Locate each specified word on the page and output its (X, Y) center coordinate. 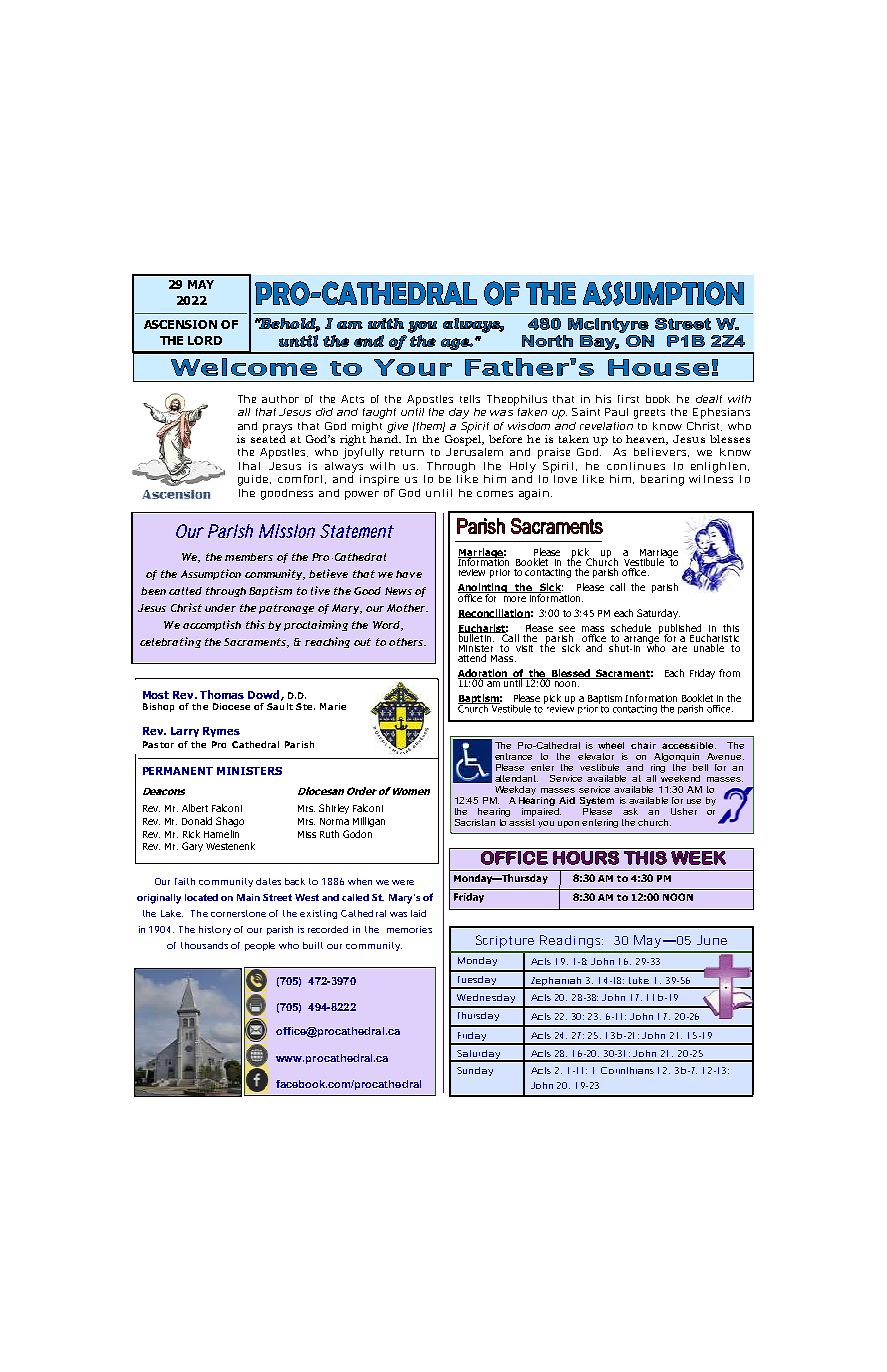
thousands (204, 945)
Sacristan (475, 822)
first (628, 399)
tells (470, 399)
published (680, 630)
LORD (205, 340)
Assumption (211, 574)
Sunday (475, 1071)
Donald (197, 821)
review (472, 572)
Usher (684, 811)
